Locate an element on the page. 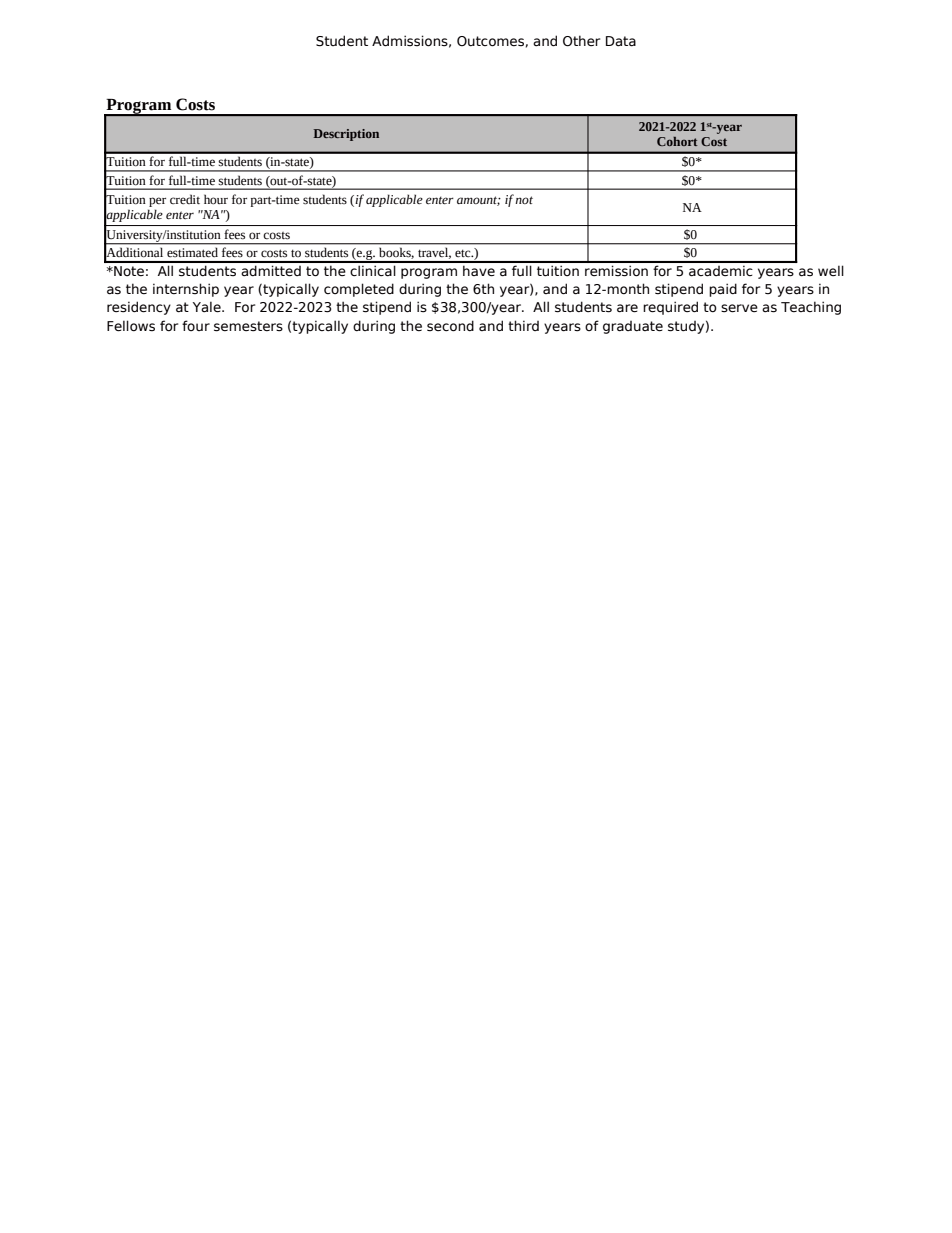  Cohort is located at coordinates (677, 141).
